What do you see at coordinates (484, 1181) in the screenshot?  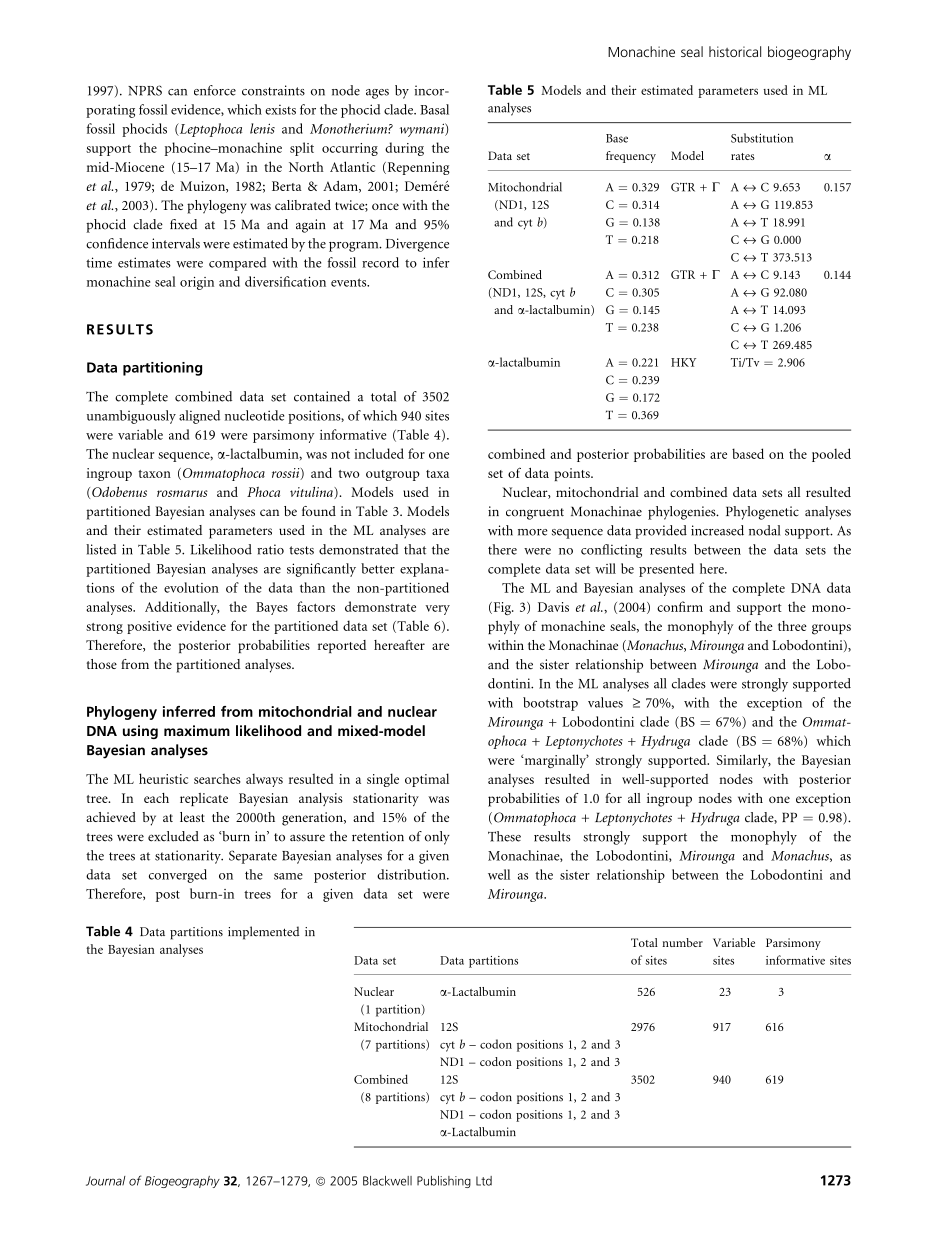 I see `Ltd` at bounding box center [484, 1181].
